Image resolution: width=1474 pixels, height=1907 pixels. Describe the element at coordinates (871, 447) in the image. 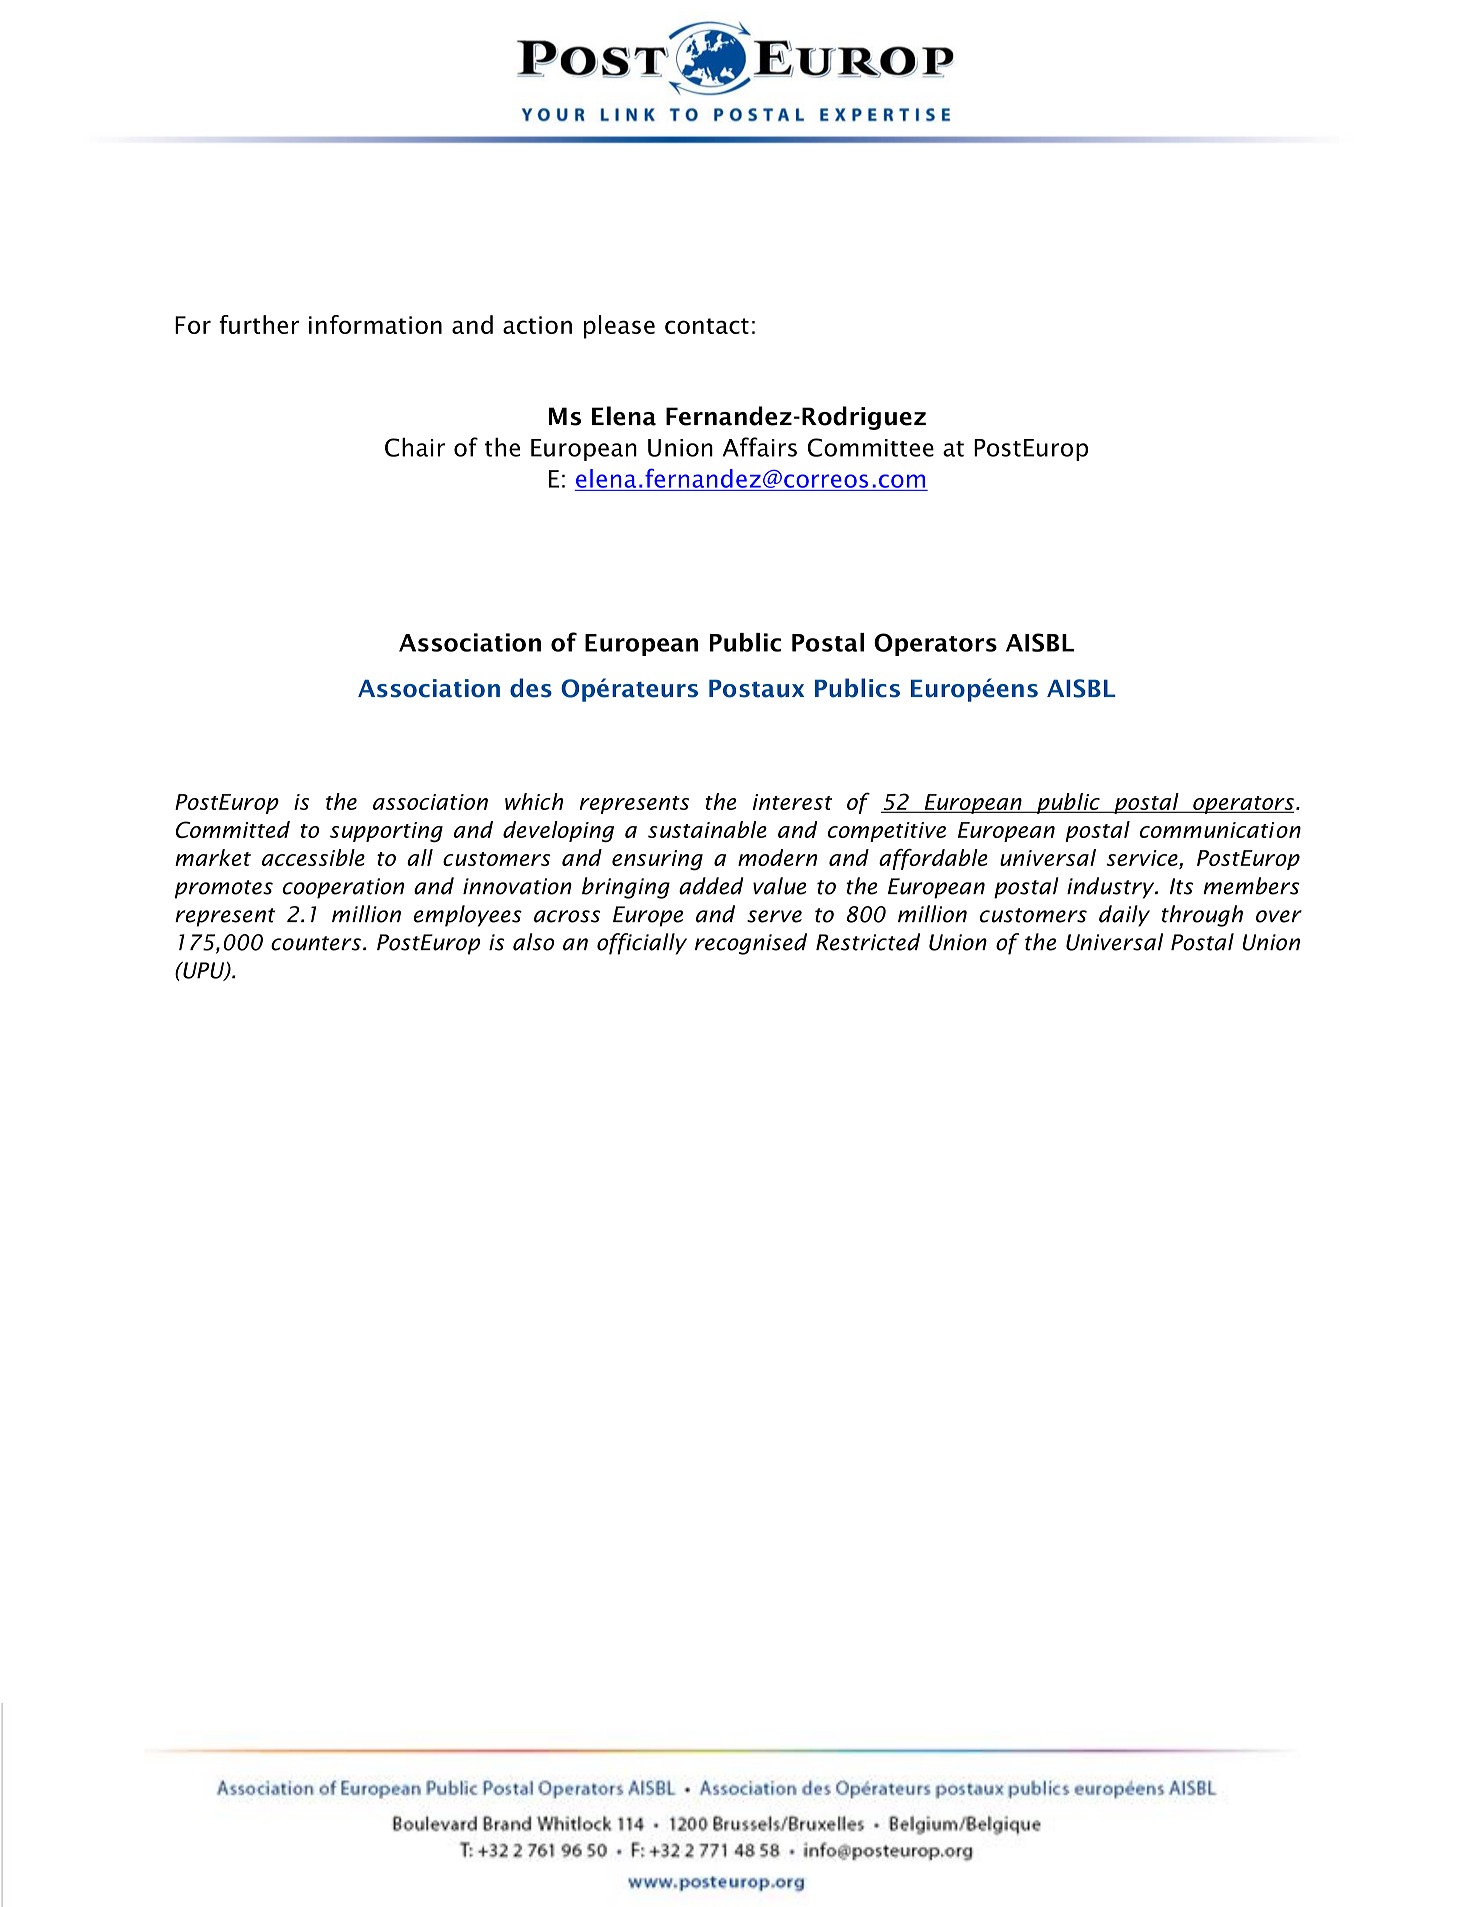

I see `Committee` at that location.
